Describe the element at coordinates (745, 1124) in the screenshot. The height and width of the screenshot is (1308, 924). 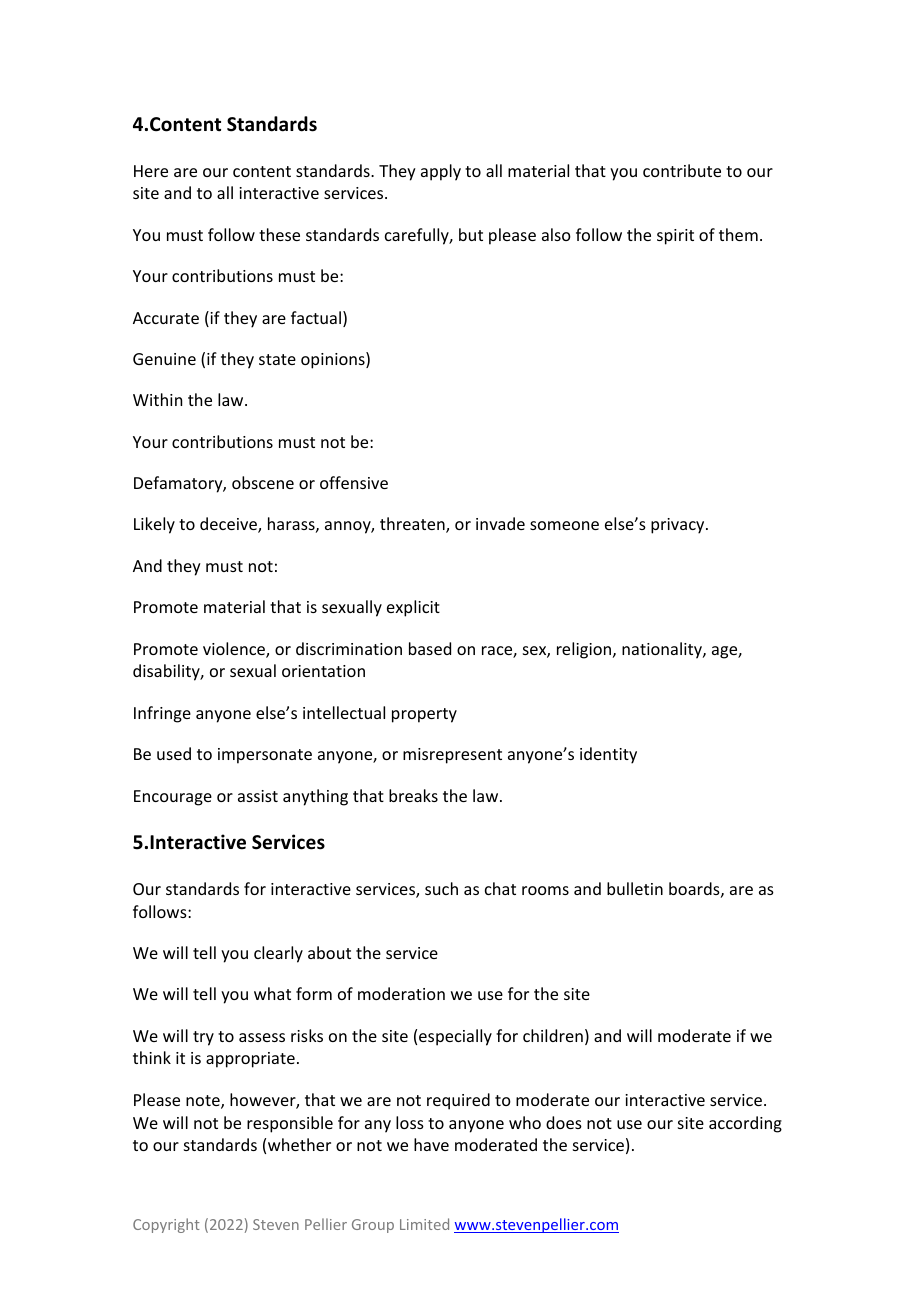
I see `according` at that location.
